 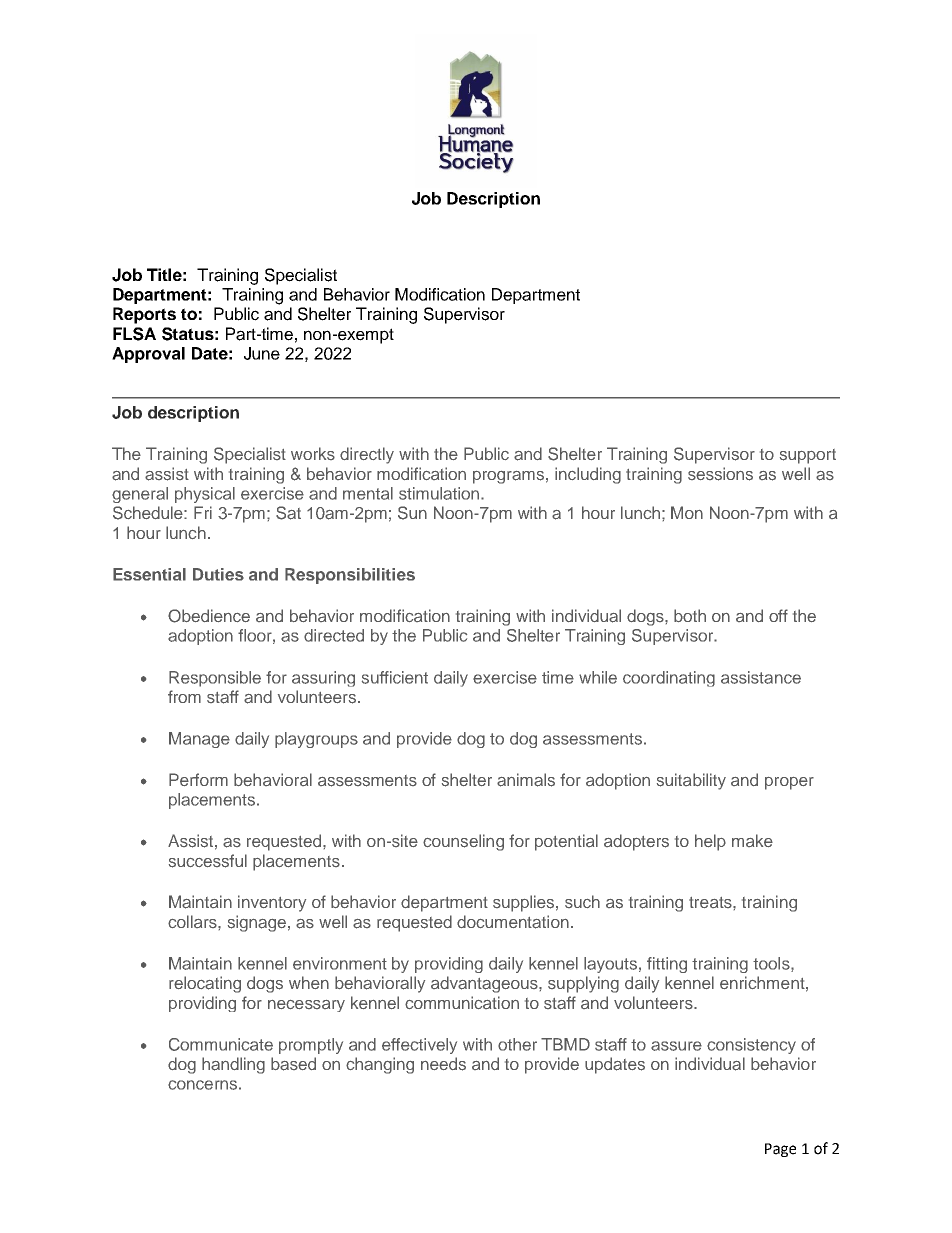 What do you see at coordinates (513, 922) in the screenshot?
I see `documentation` at bounding box center [513, 922].
